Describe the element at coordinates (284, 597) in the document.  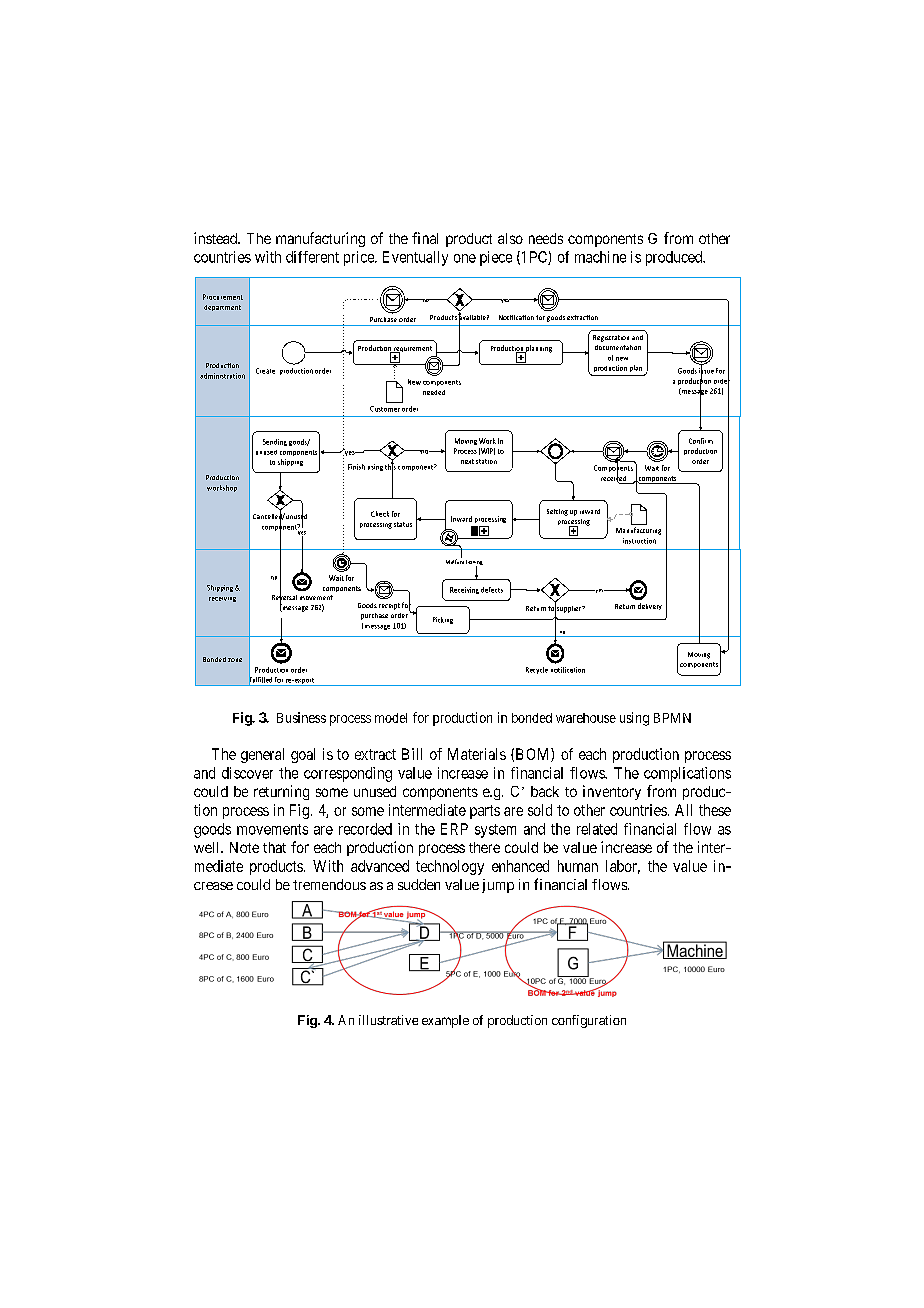
I see `Reversal` at that location.
